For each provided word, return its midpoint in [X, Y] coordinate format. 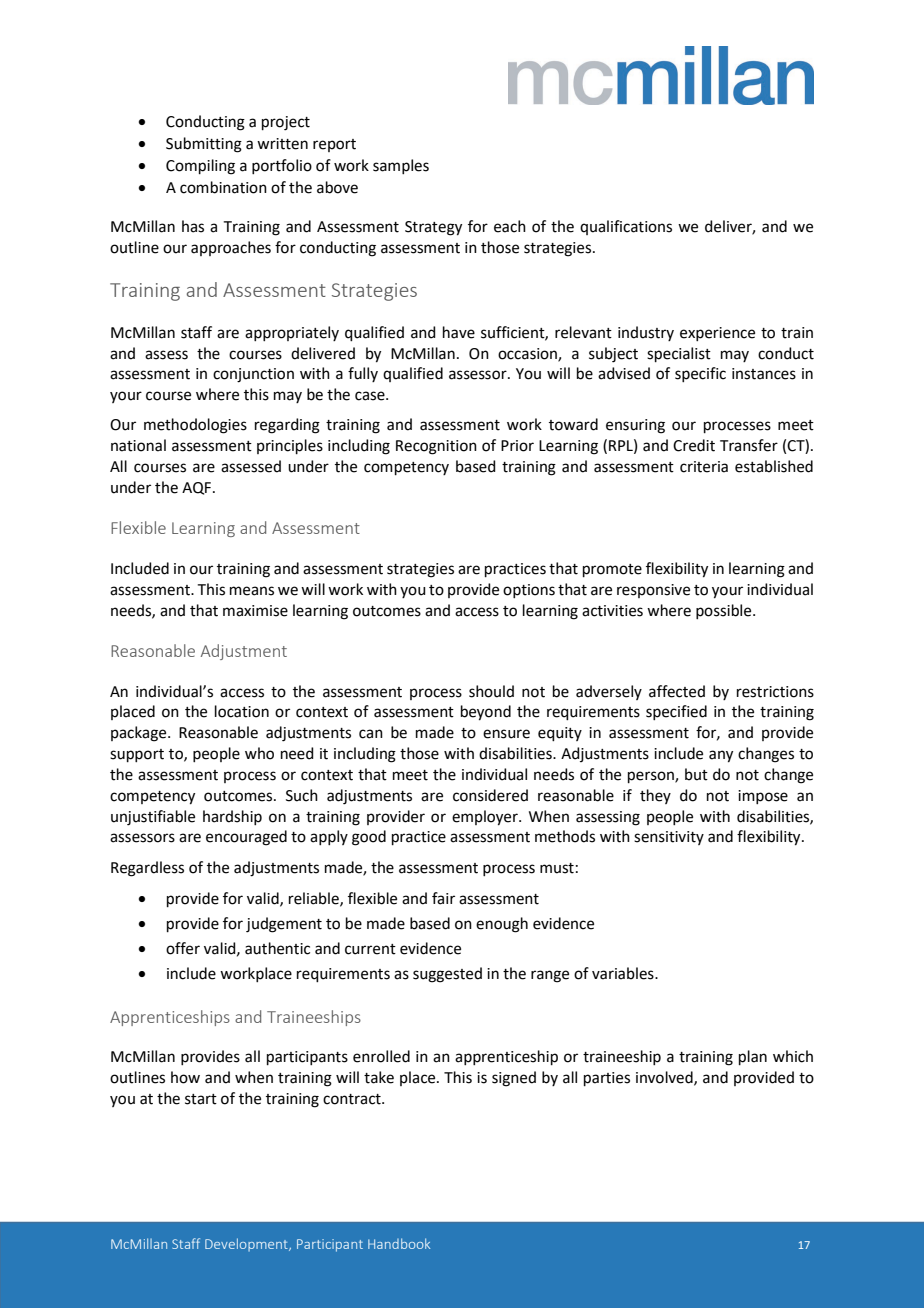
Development [247, 1244]
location [242, 711]
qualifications [626, 227]
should [491, 691]
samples [401, 166]
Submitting [204, 145]
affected [677, 691]
